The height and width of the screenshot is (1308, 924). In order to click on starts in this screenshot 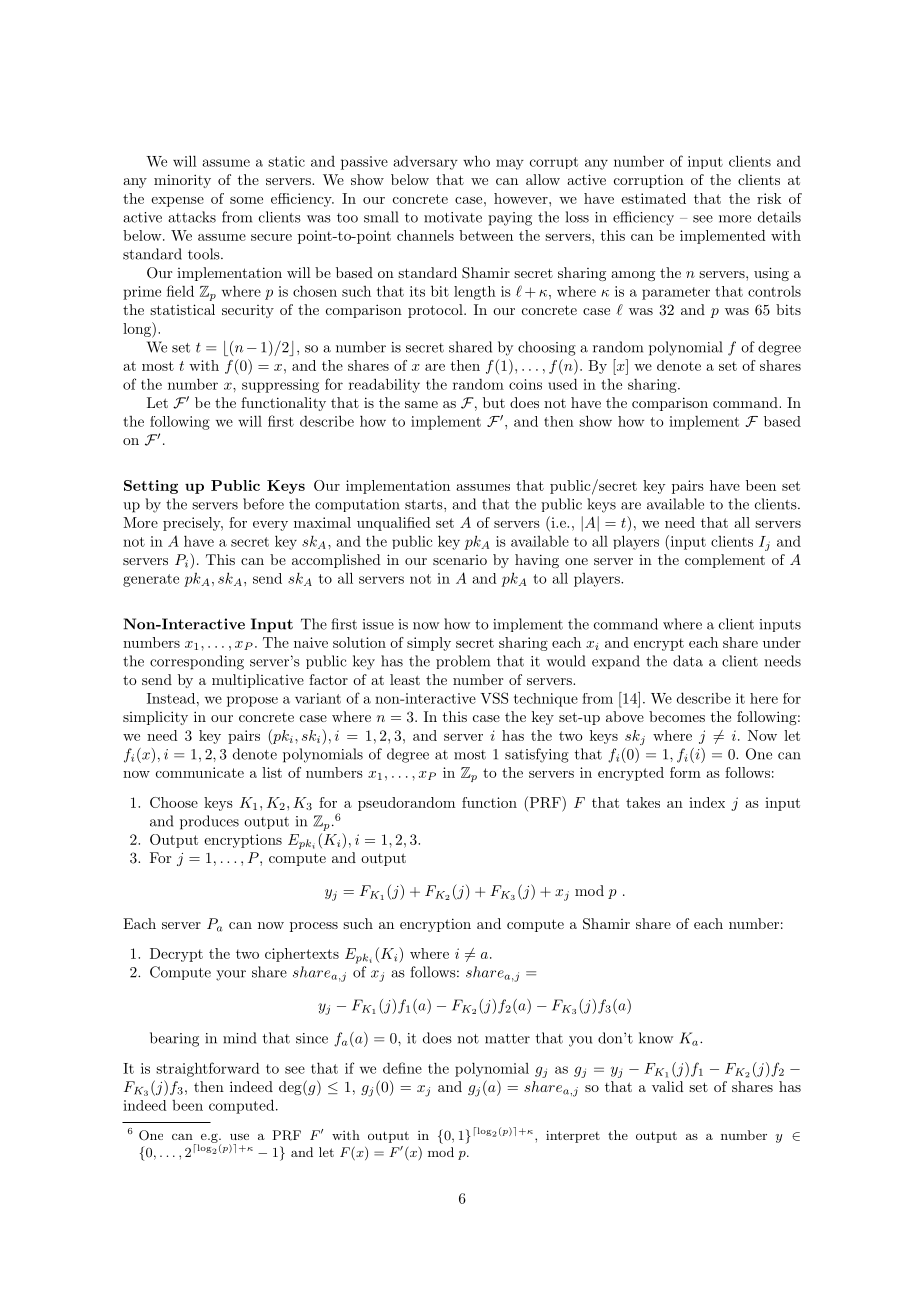, I will do `click(425, 505)`.
